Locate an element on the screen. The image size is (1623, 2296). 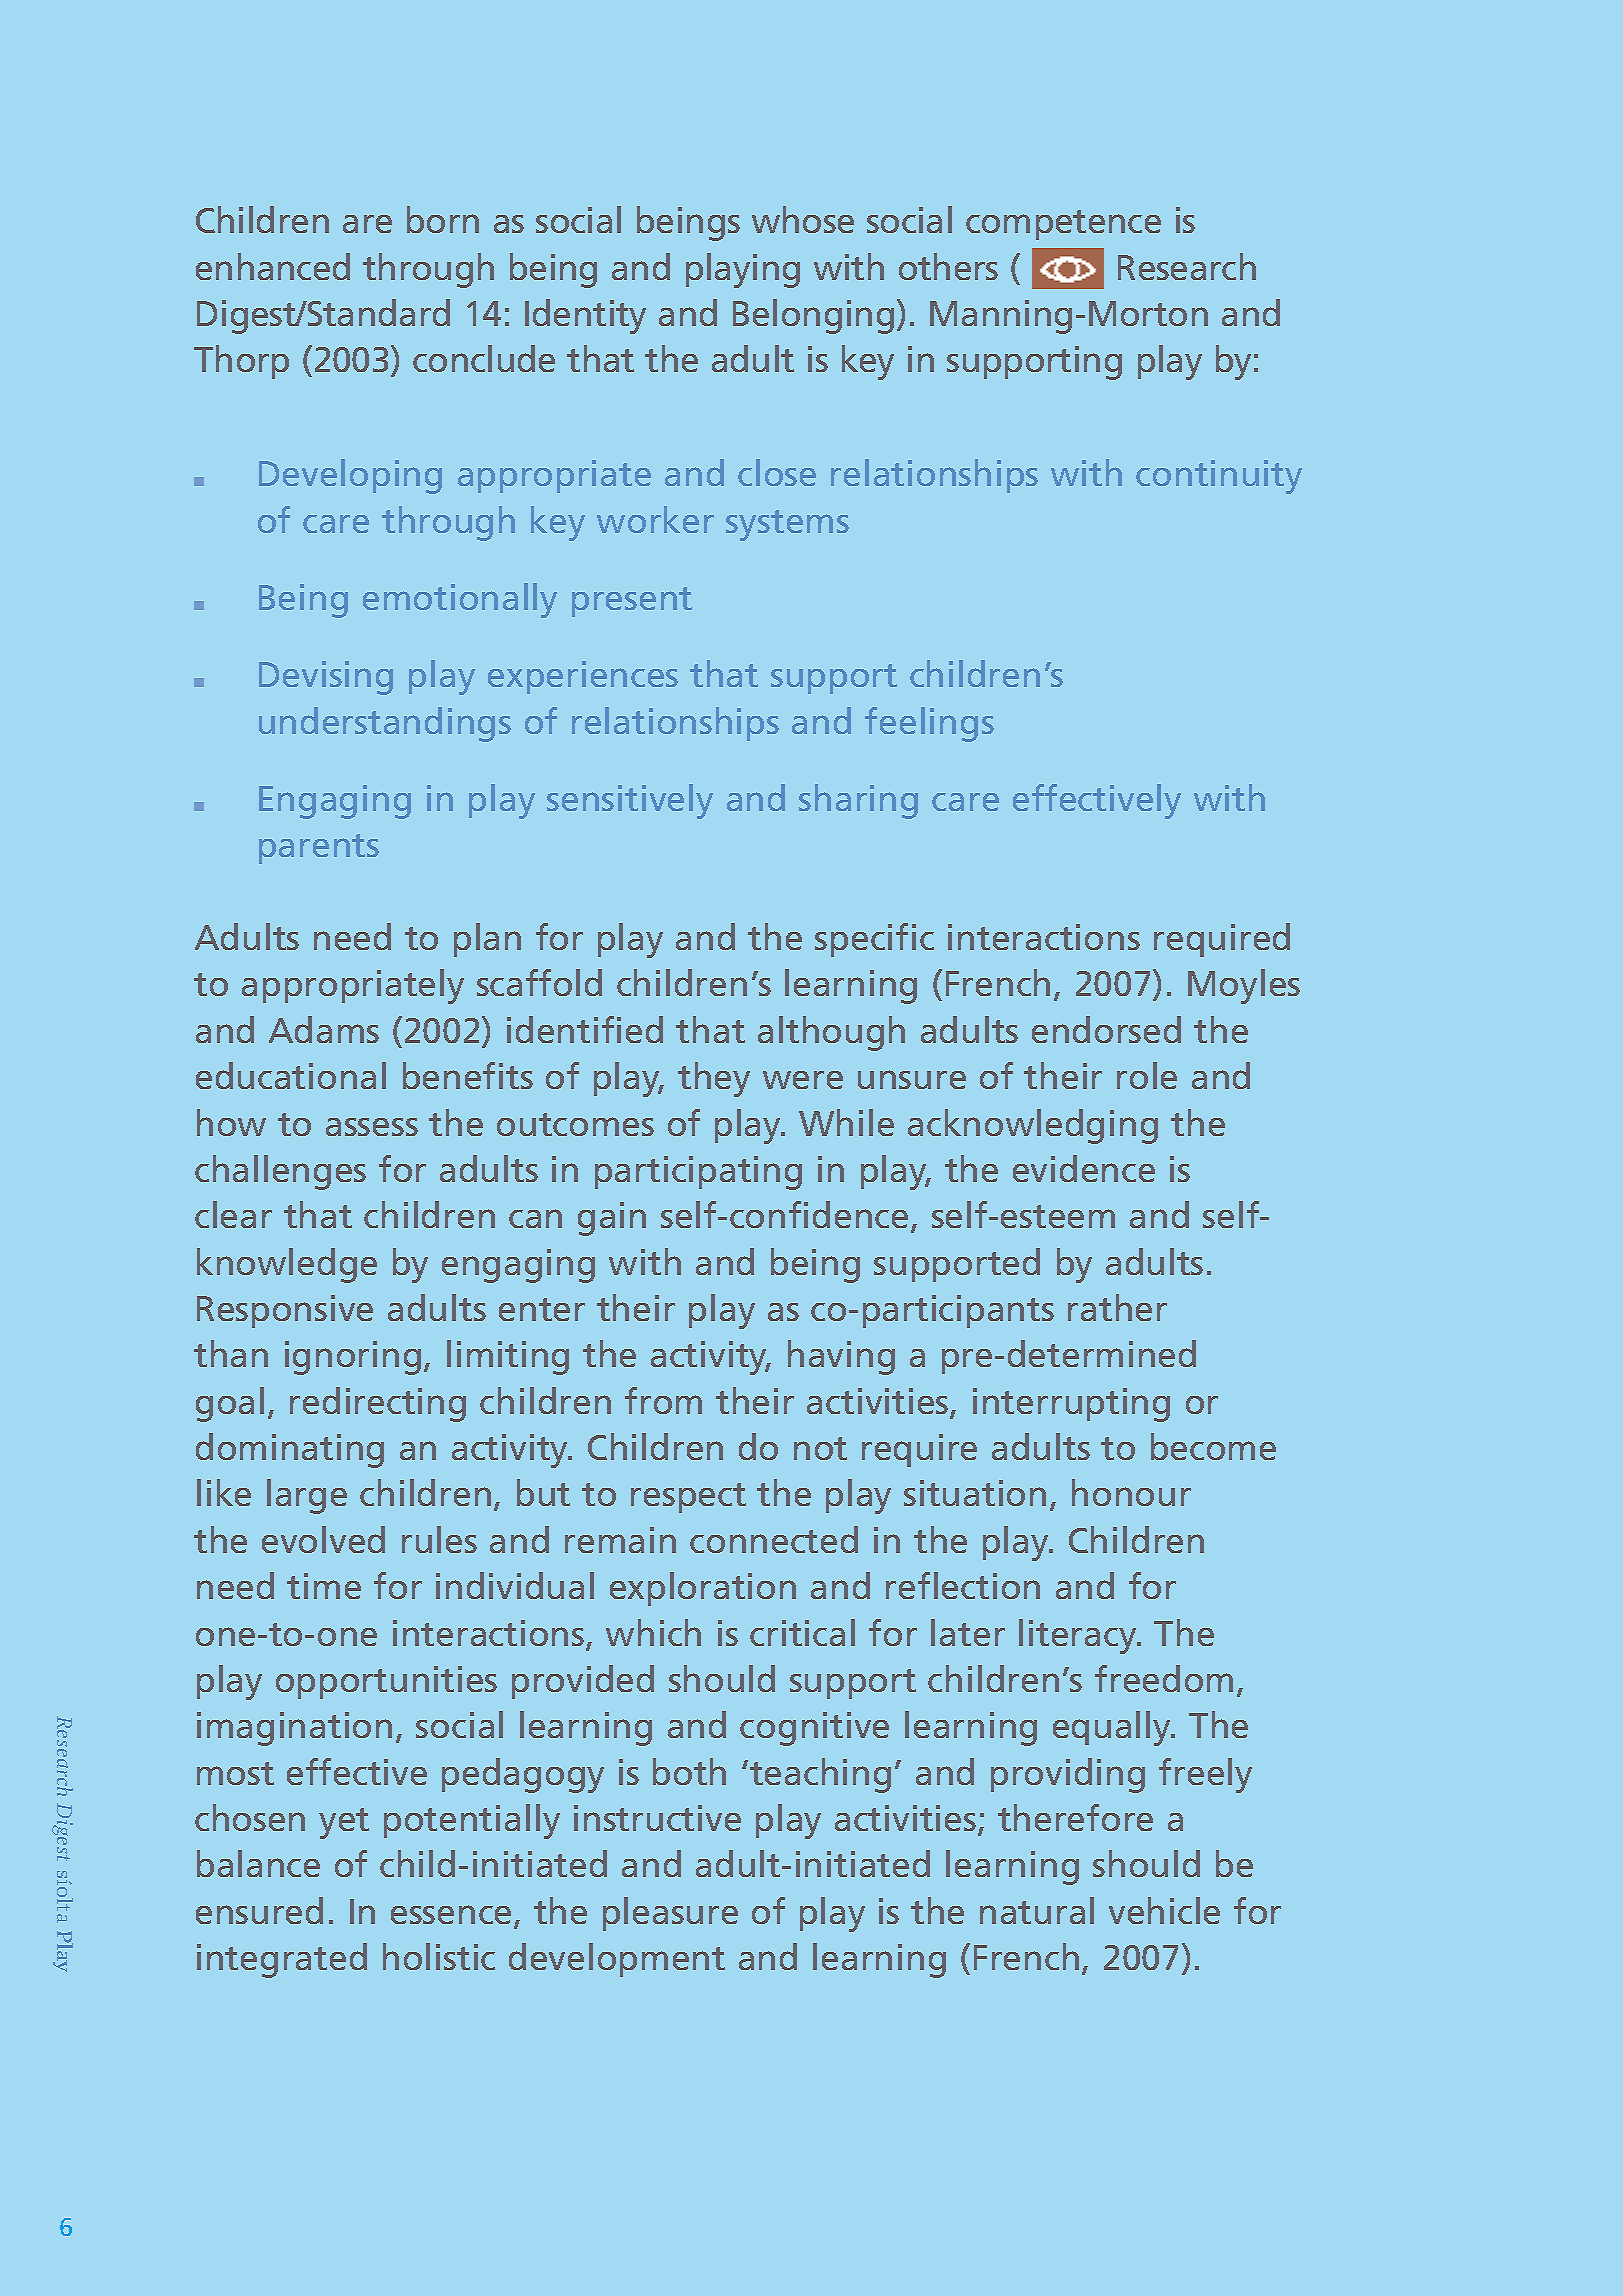
competence is located at coordinates (1063, 225).
